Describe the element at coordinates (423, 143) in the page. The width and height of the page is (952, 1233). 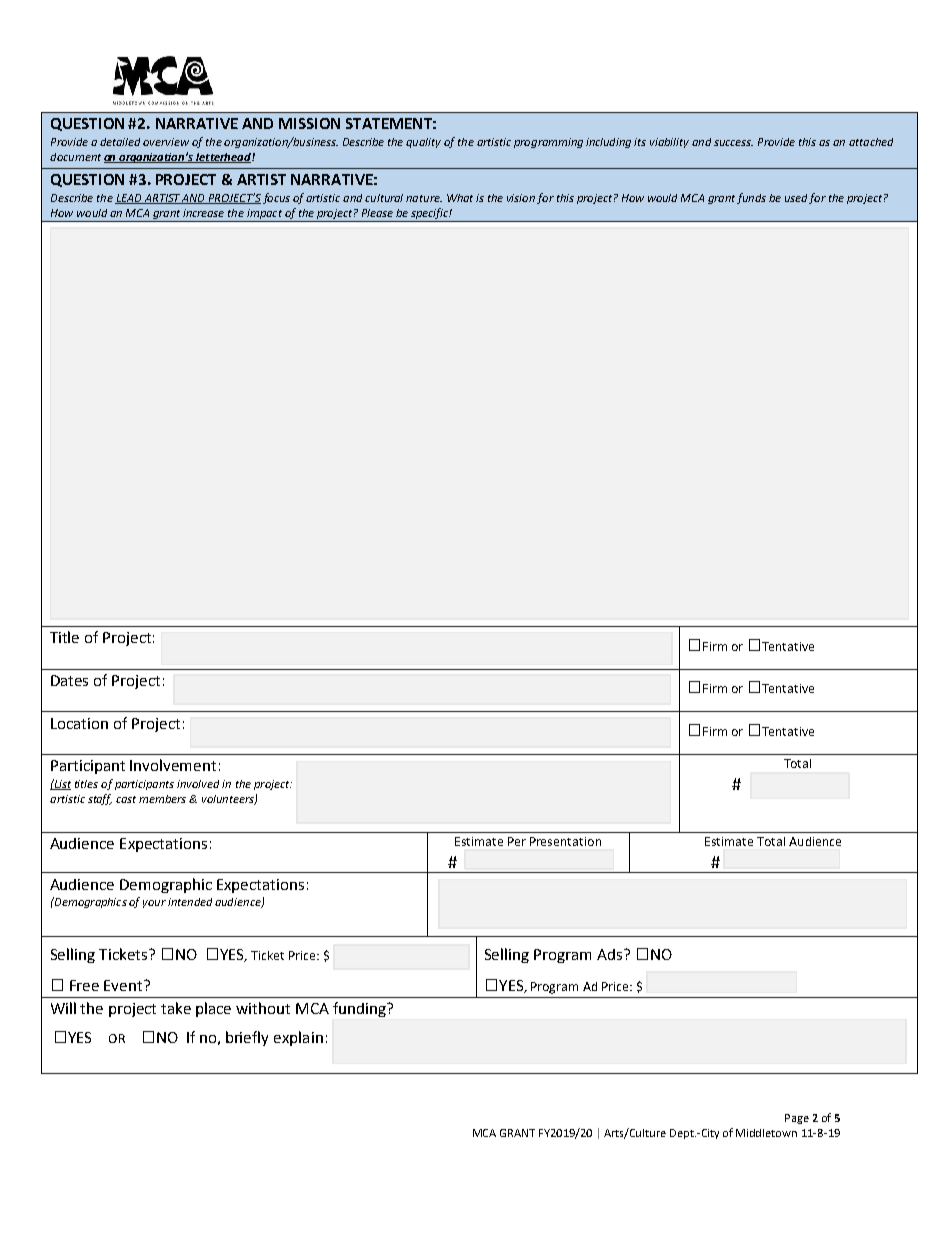
I see `quality` at that location.
